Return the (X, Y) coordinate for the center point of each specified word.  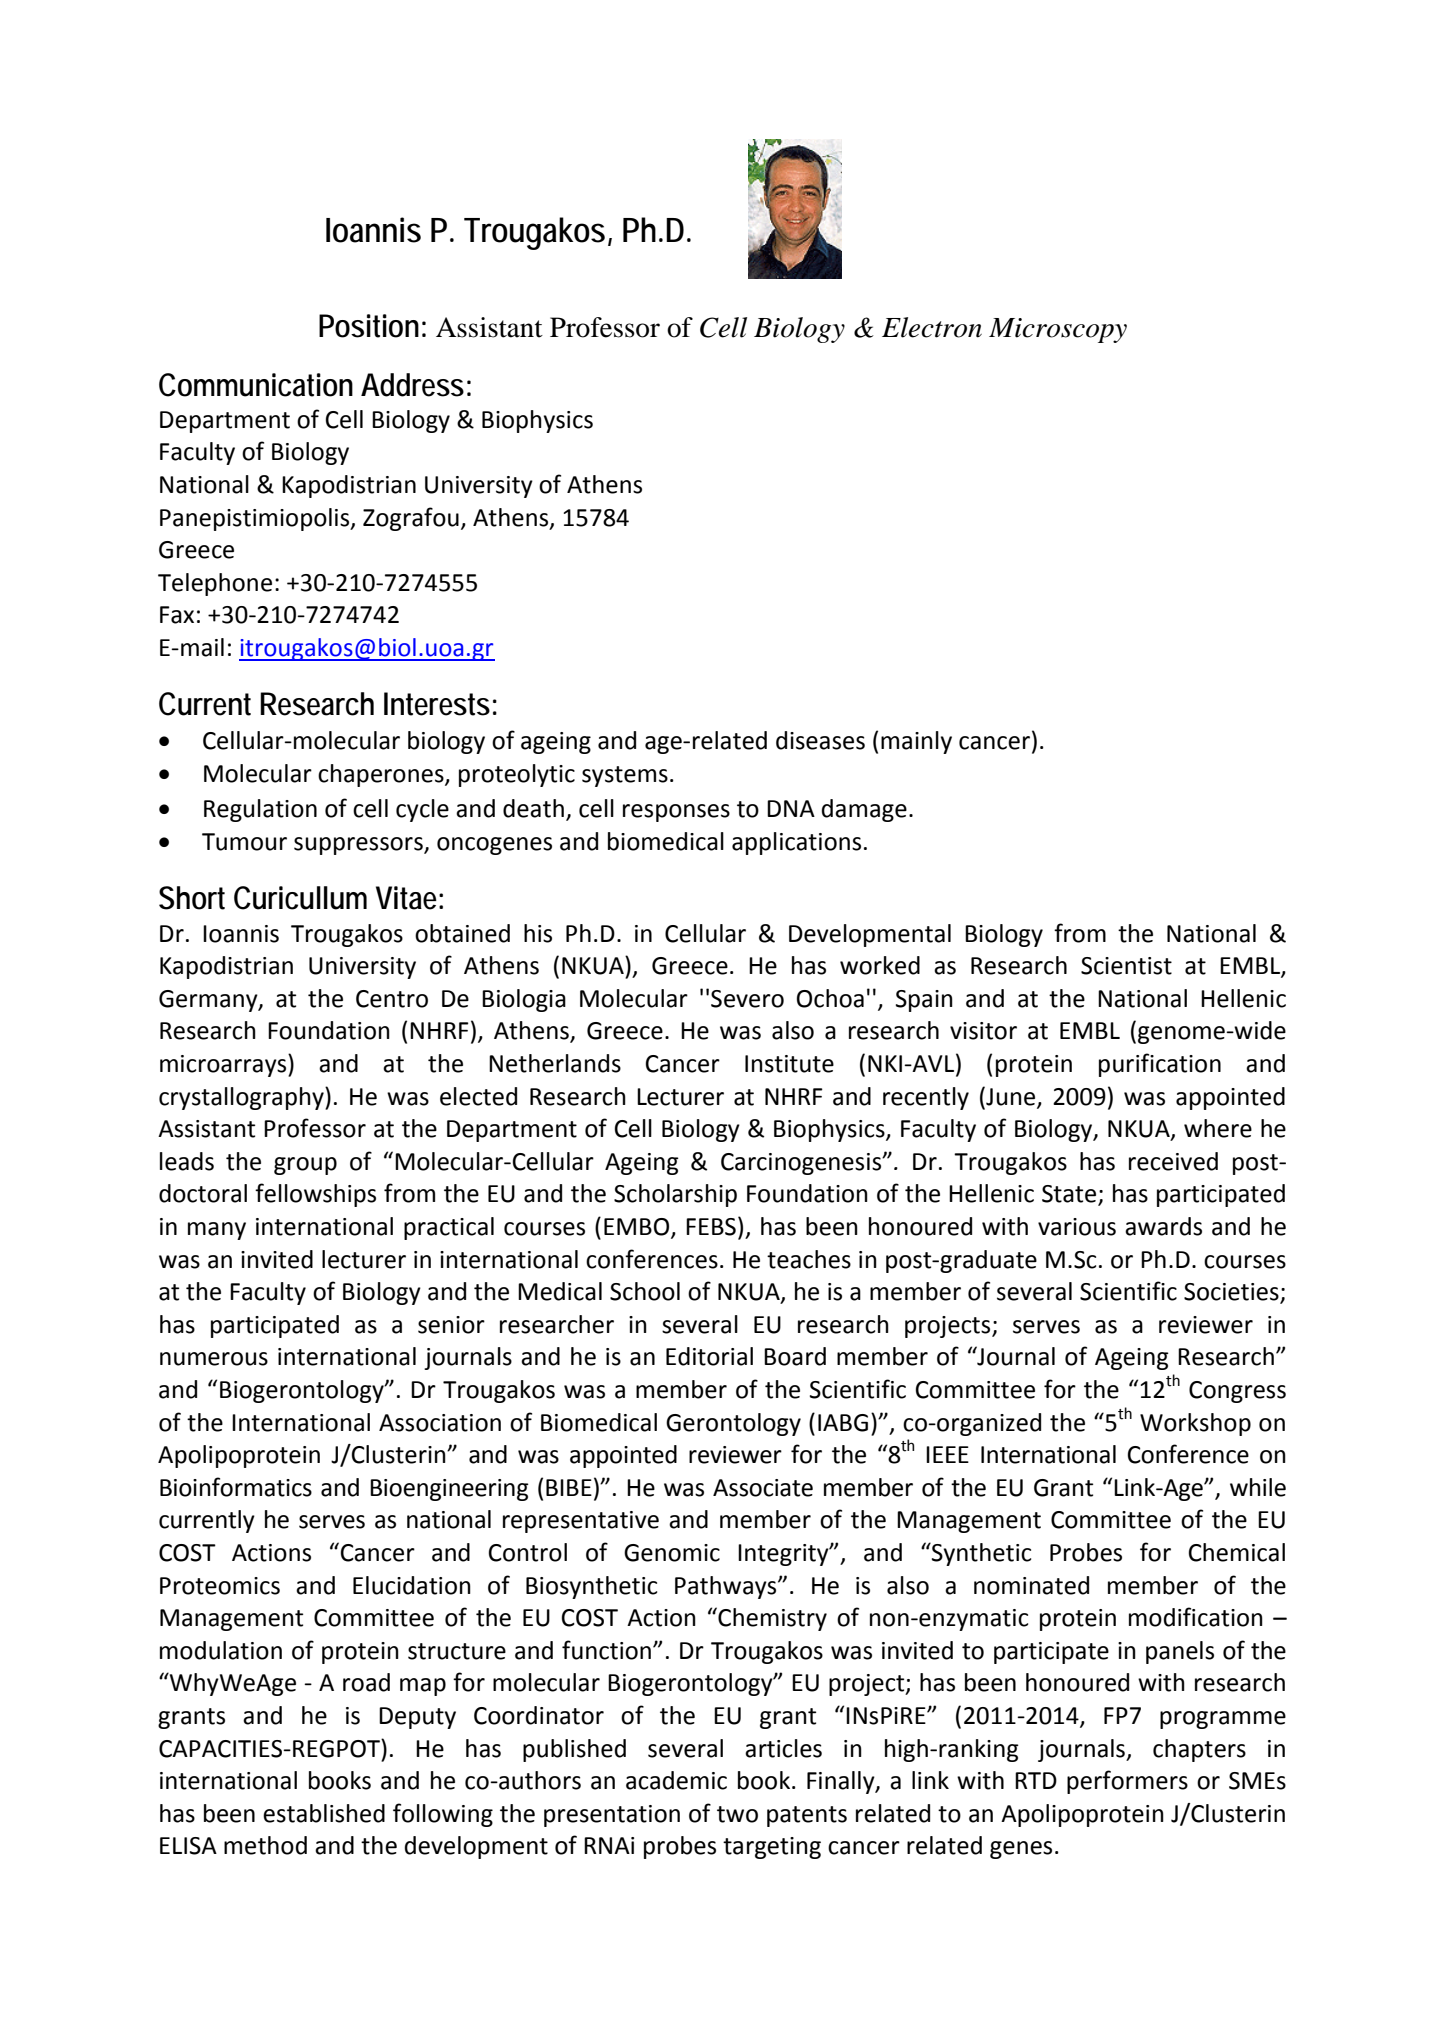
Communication (256, 385)
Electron (932, 327)
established (324, 1813)
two (737, 1814)
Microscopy (1058, 330)
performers (1127, 1782)
